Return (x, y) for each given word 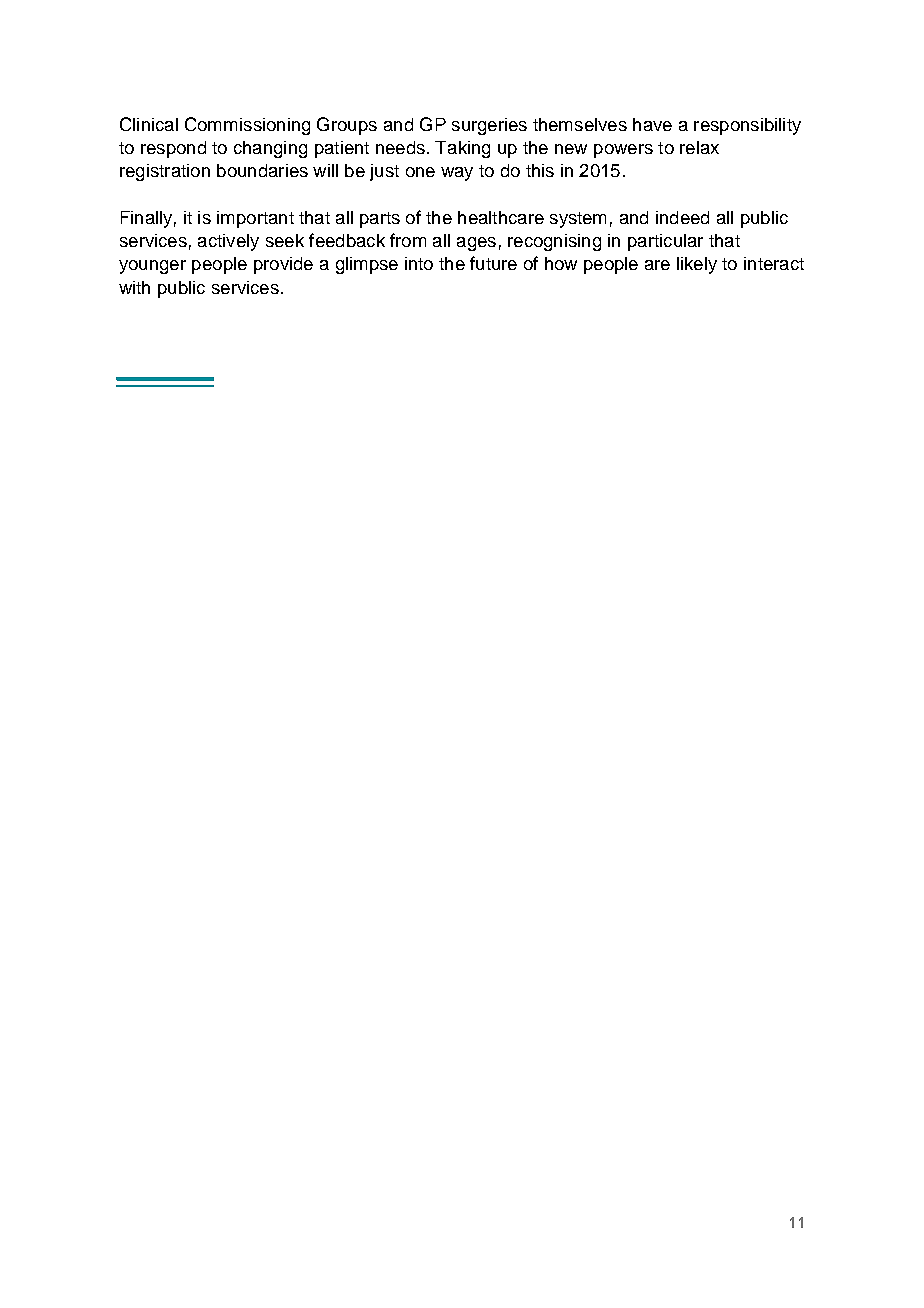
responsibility (747, 126)
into (419, 263)
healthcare (501, 217)
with (134, 287)
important (255, 219)
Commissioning (247, 126)
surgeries (489, 126)
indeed (682, 217)
